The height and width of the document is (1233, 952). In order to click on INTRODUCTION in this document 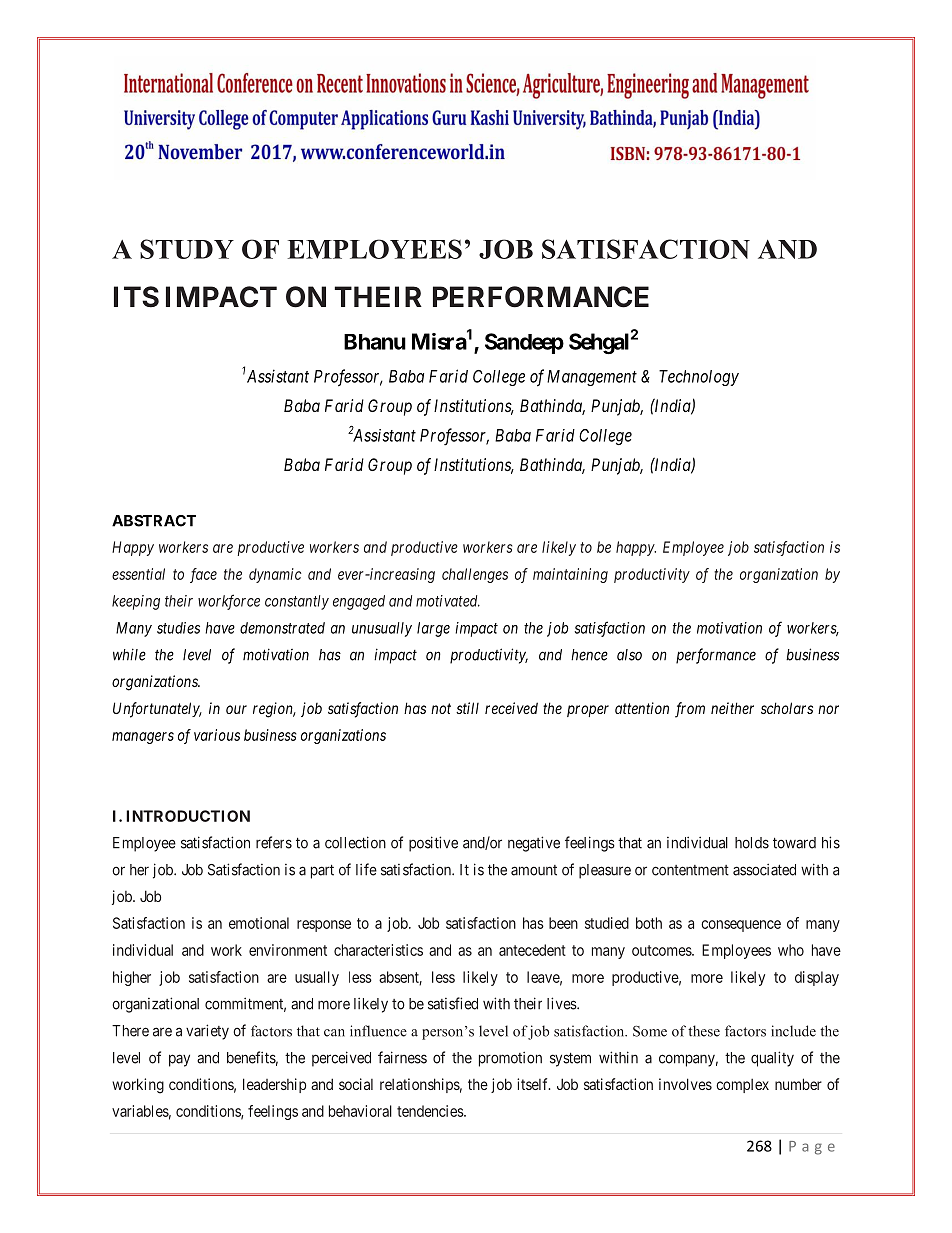, I will do `click(188, 816)`.
